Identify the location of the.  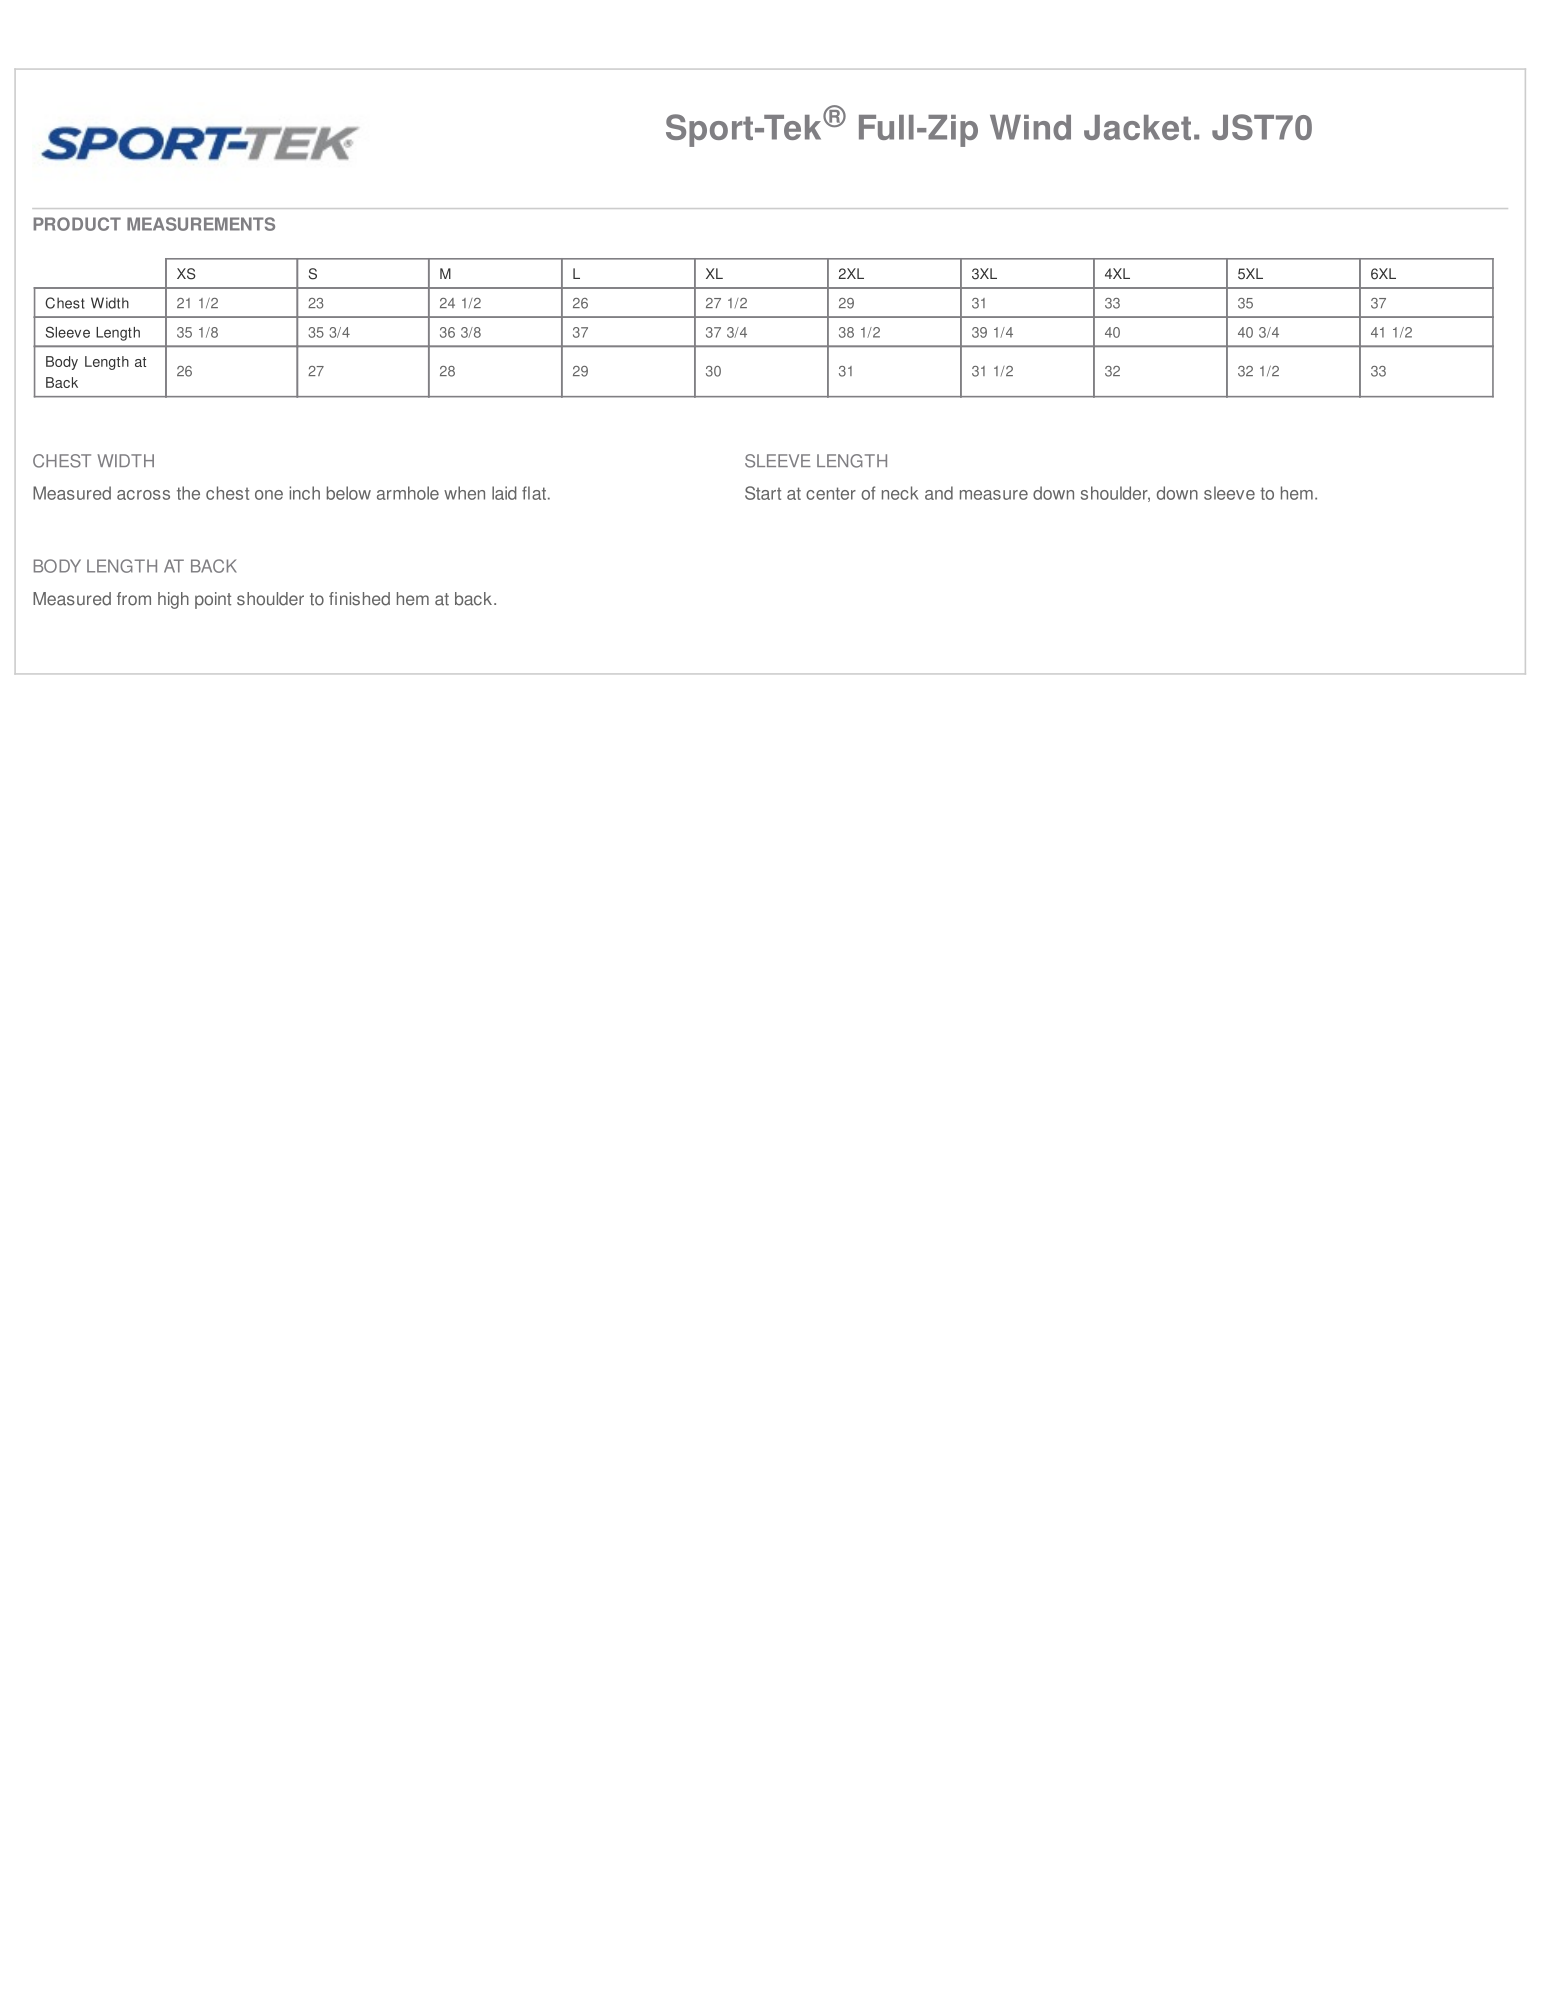
(188, 493).
